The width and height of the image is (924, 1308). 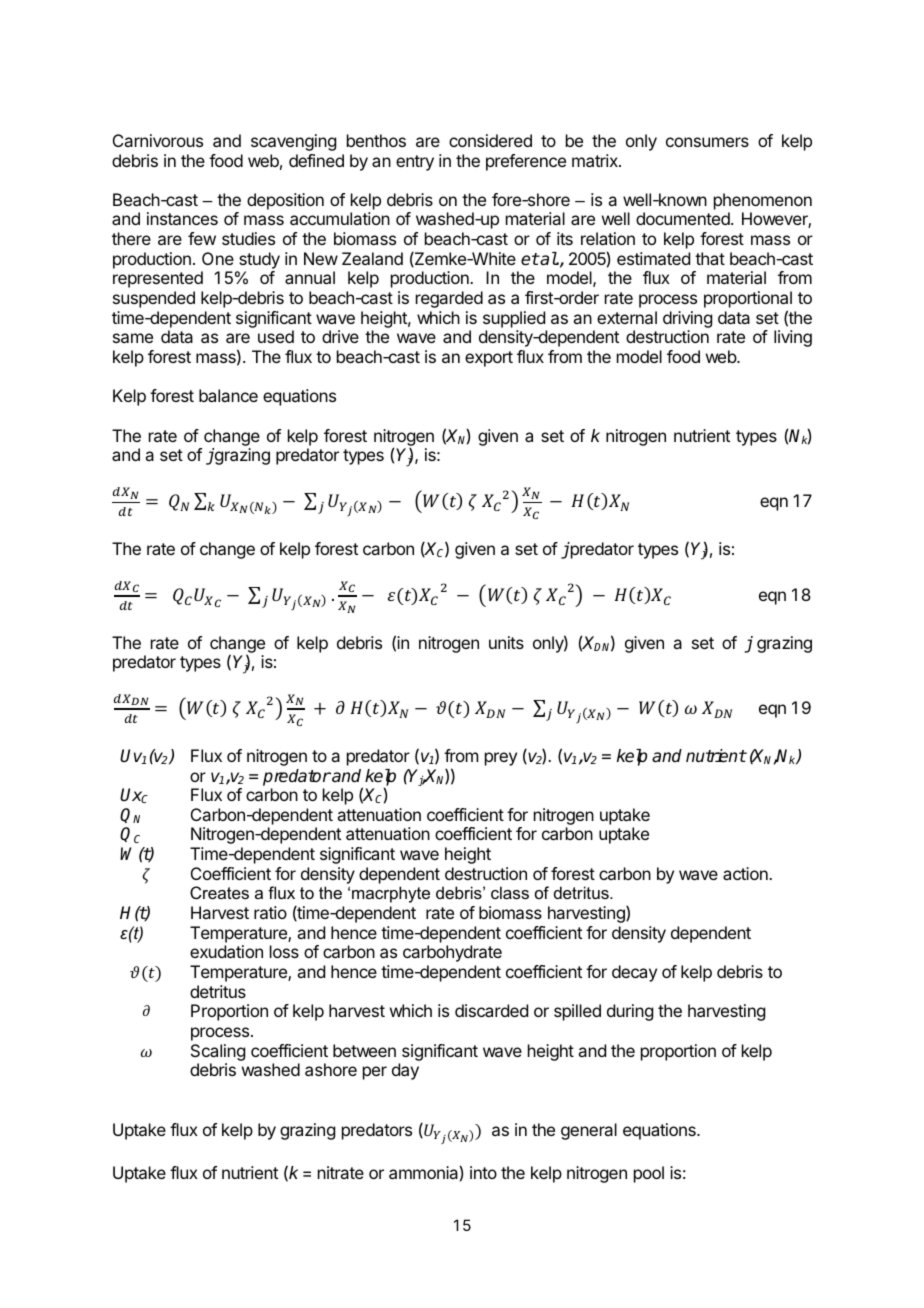 I want to click on used, so click(x=276, y=336).
